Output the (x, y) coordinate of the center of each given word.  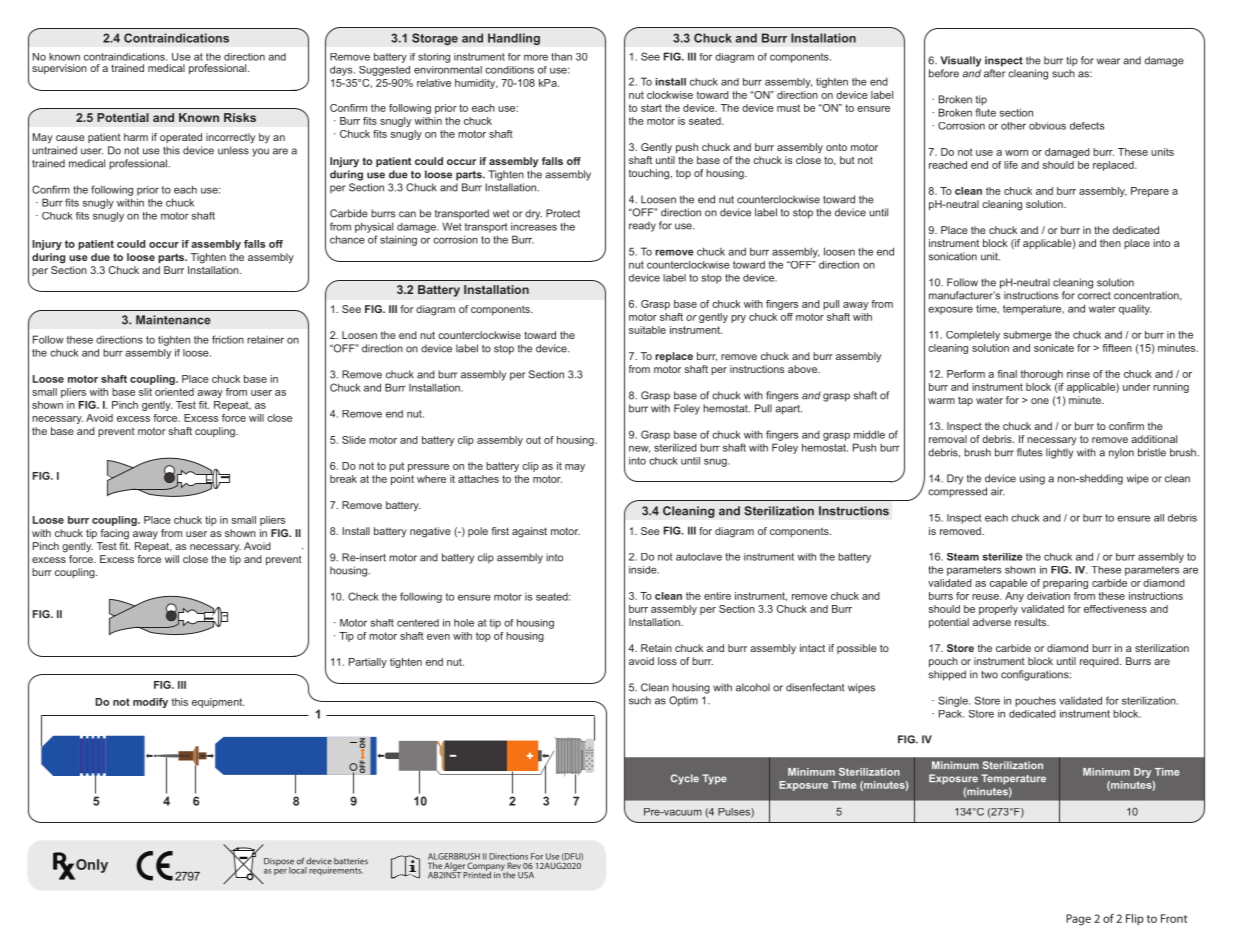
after (994, 73)
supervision (59, 69)
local (298, 870)
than (561, 57)
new (639, 449)
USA (526, 875)
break (343, 479)
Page (1078, 920)
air (998, 491)
